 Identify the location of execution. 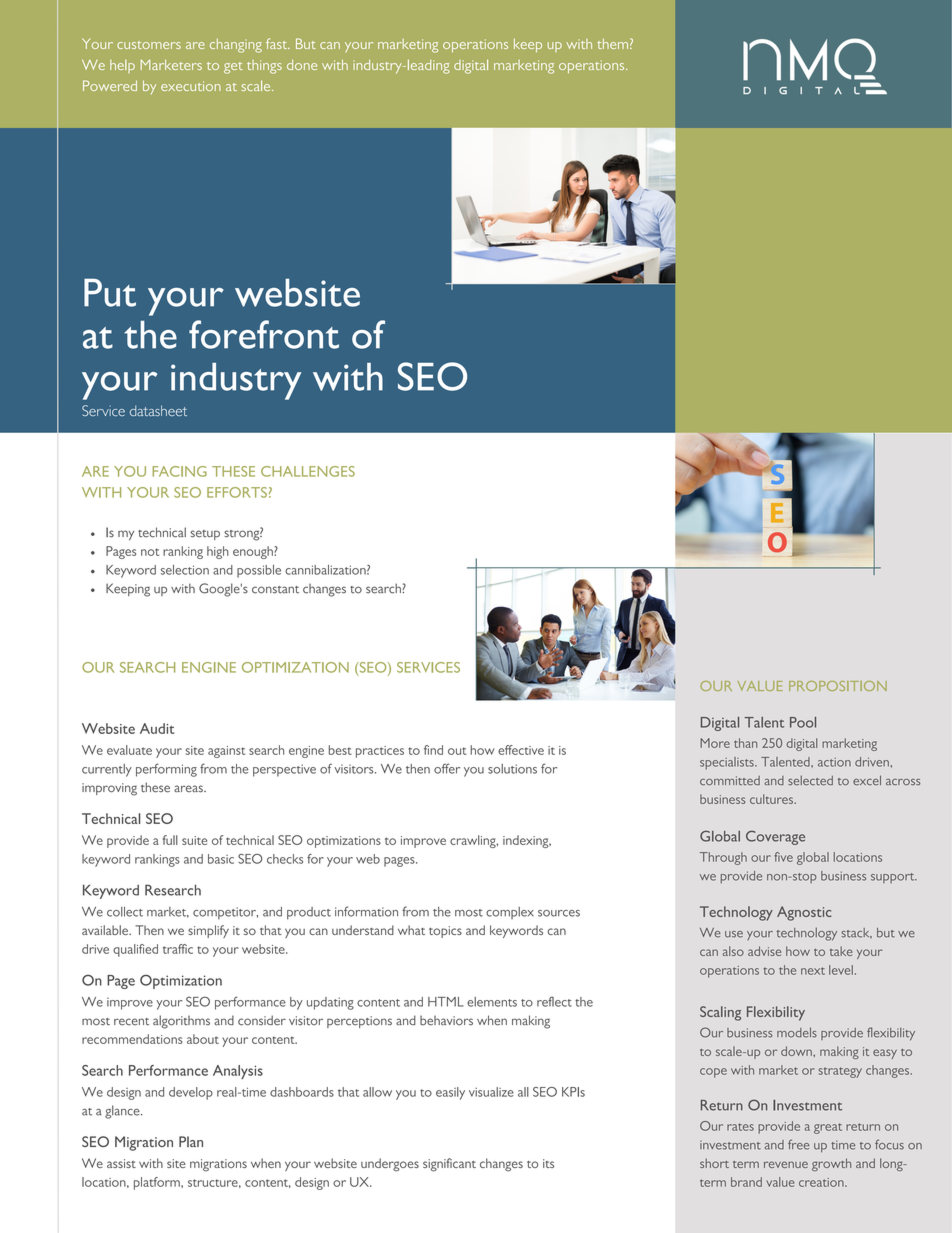
(191, 86).
